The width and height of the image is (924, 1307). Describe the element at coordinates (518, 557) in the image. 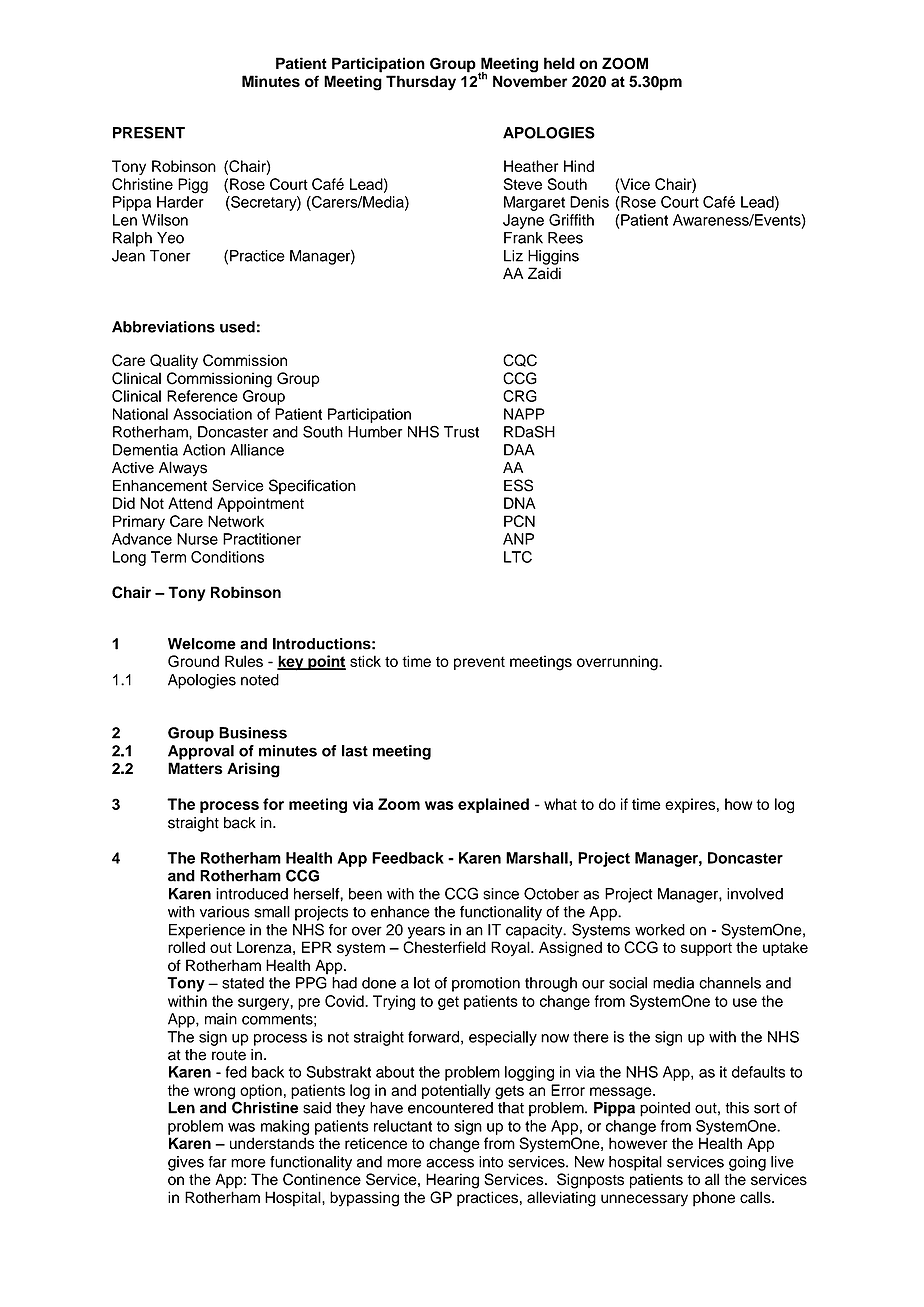

I see `LTC` at that location.
